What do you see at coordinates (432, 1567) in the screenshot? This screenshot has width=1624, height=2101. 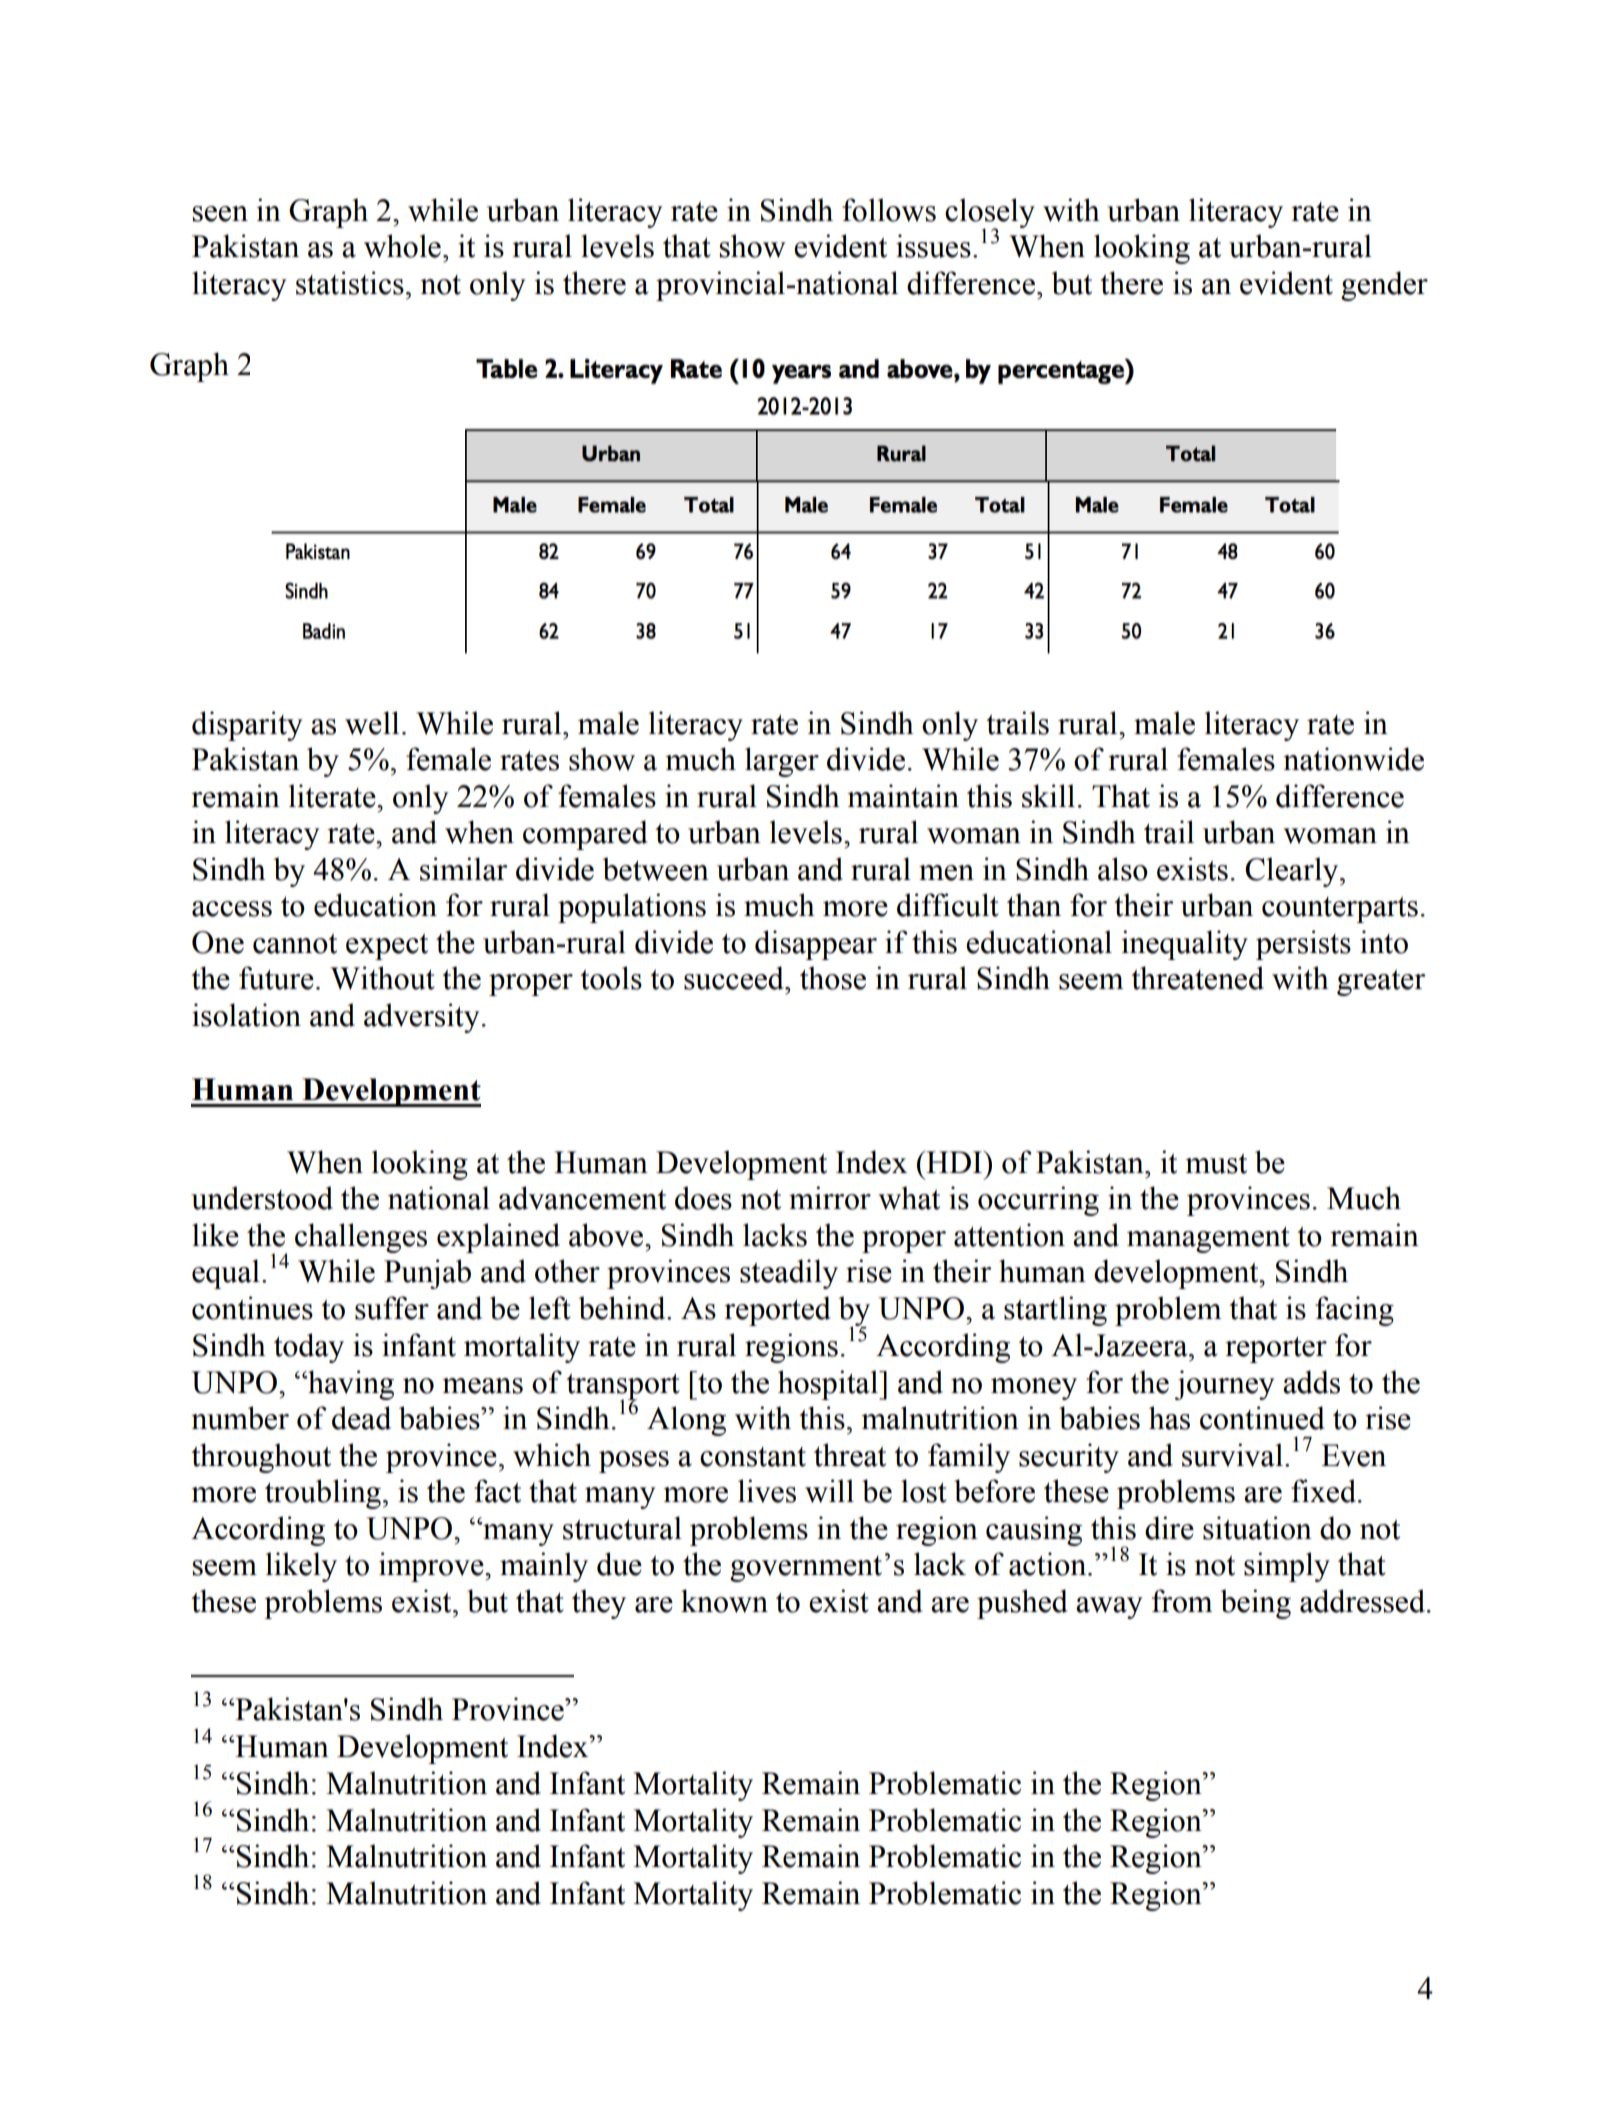 I see `improve` at bounding box center [432, 1567].
